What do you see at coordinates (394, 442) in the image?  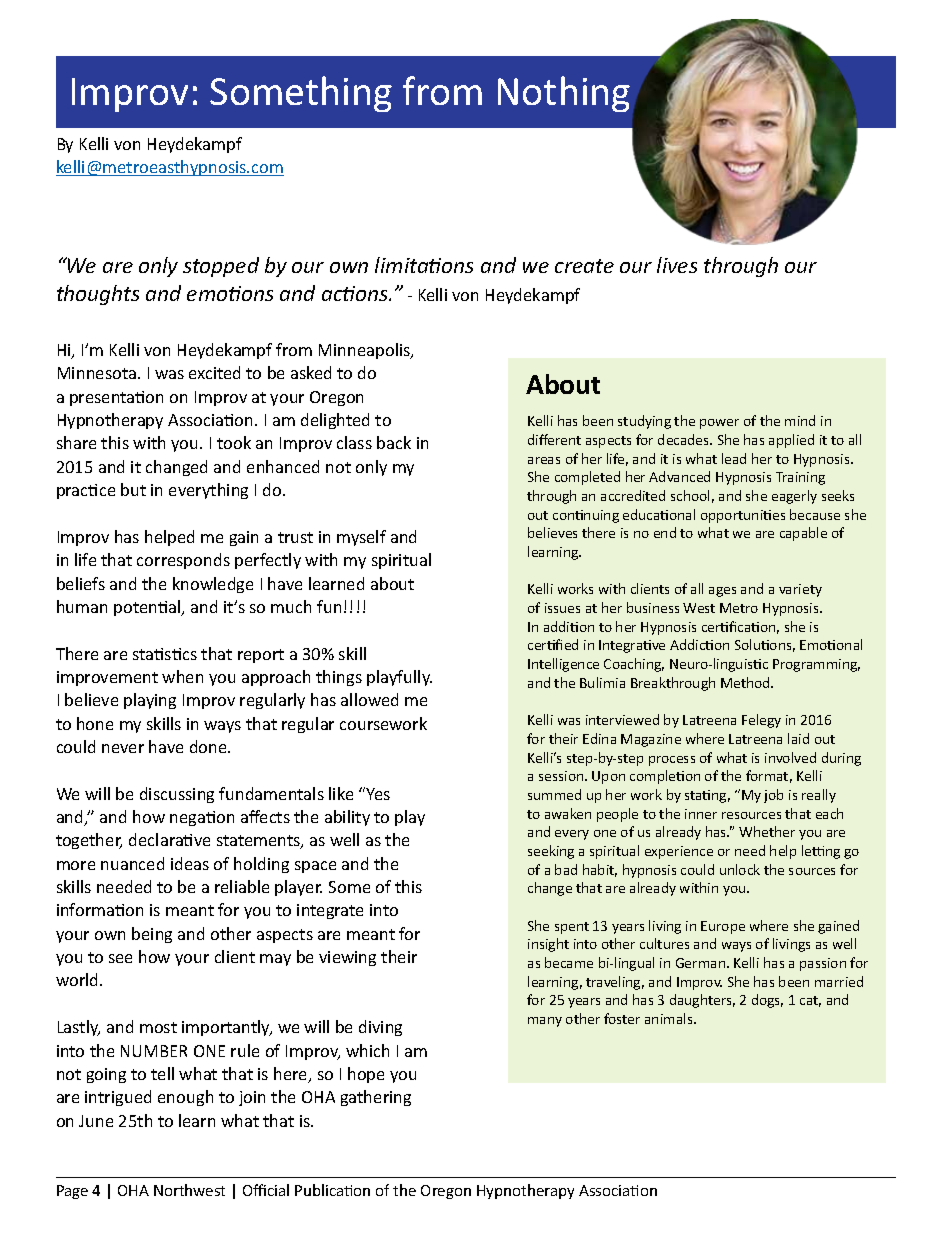 I see `back` at bounding box center [394, 442].
